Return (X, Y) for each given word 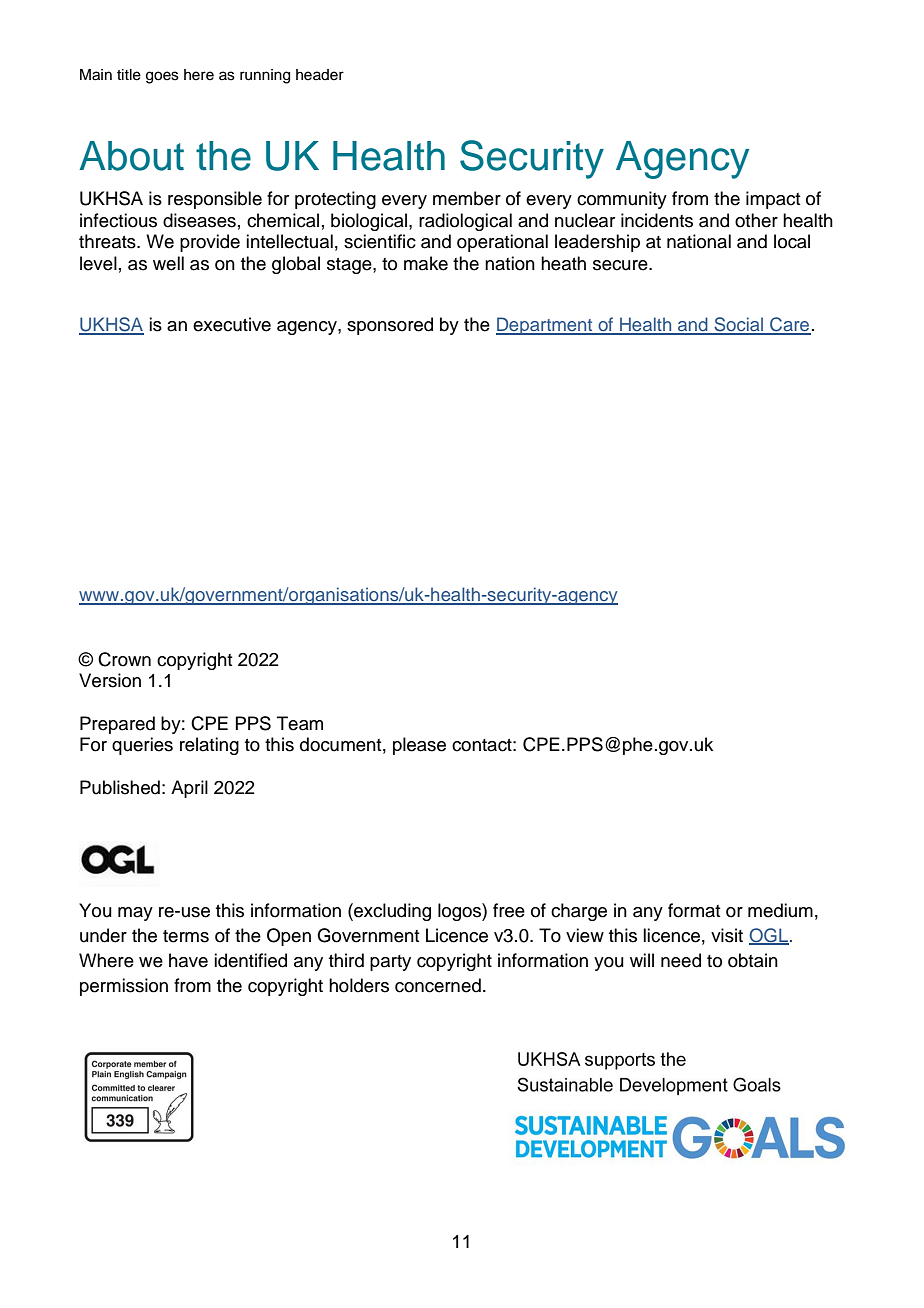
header (320, 75)
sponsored (390, 326)
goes (162, 77)
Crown (124, 659)
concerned (438, 985)
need (681, 960)
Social (739, 325)
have (188, 960)
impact (773, 200)
